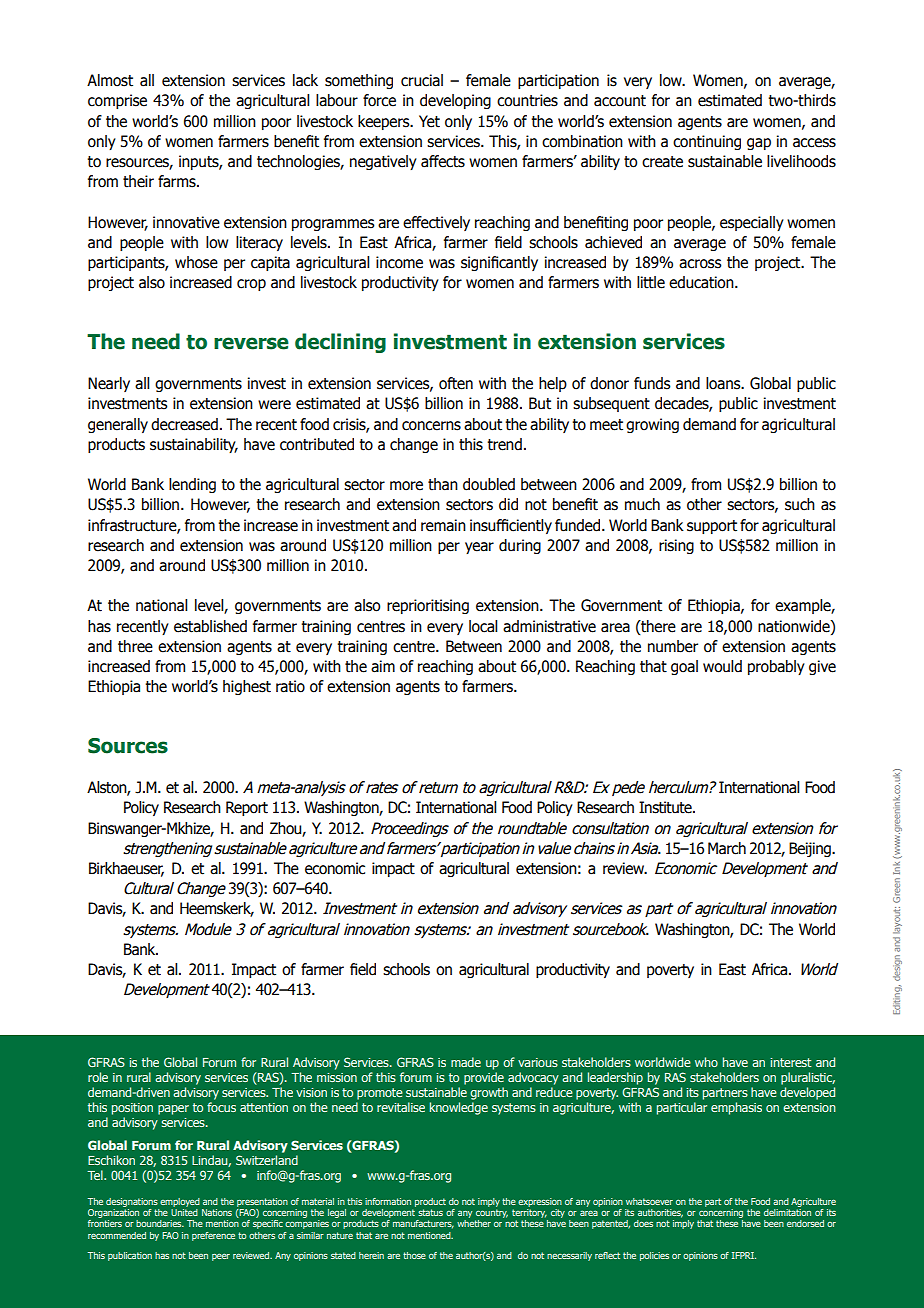 This page has width=924, height=1308. I want to click on endorsed, so click(805, 1223).
